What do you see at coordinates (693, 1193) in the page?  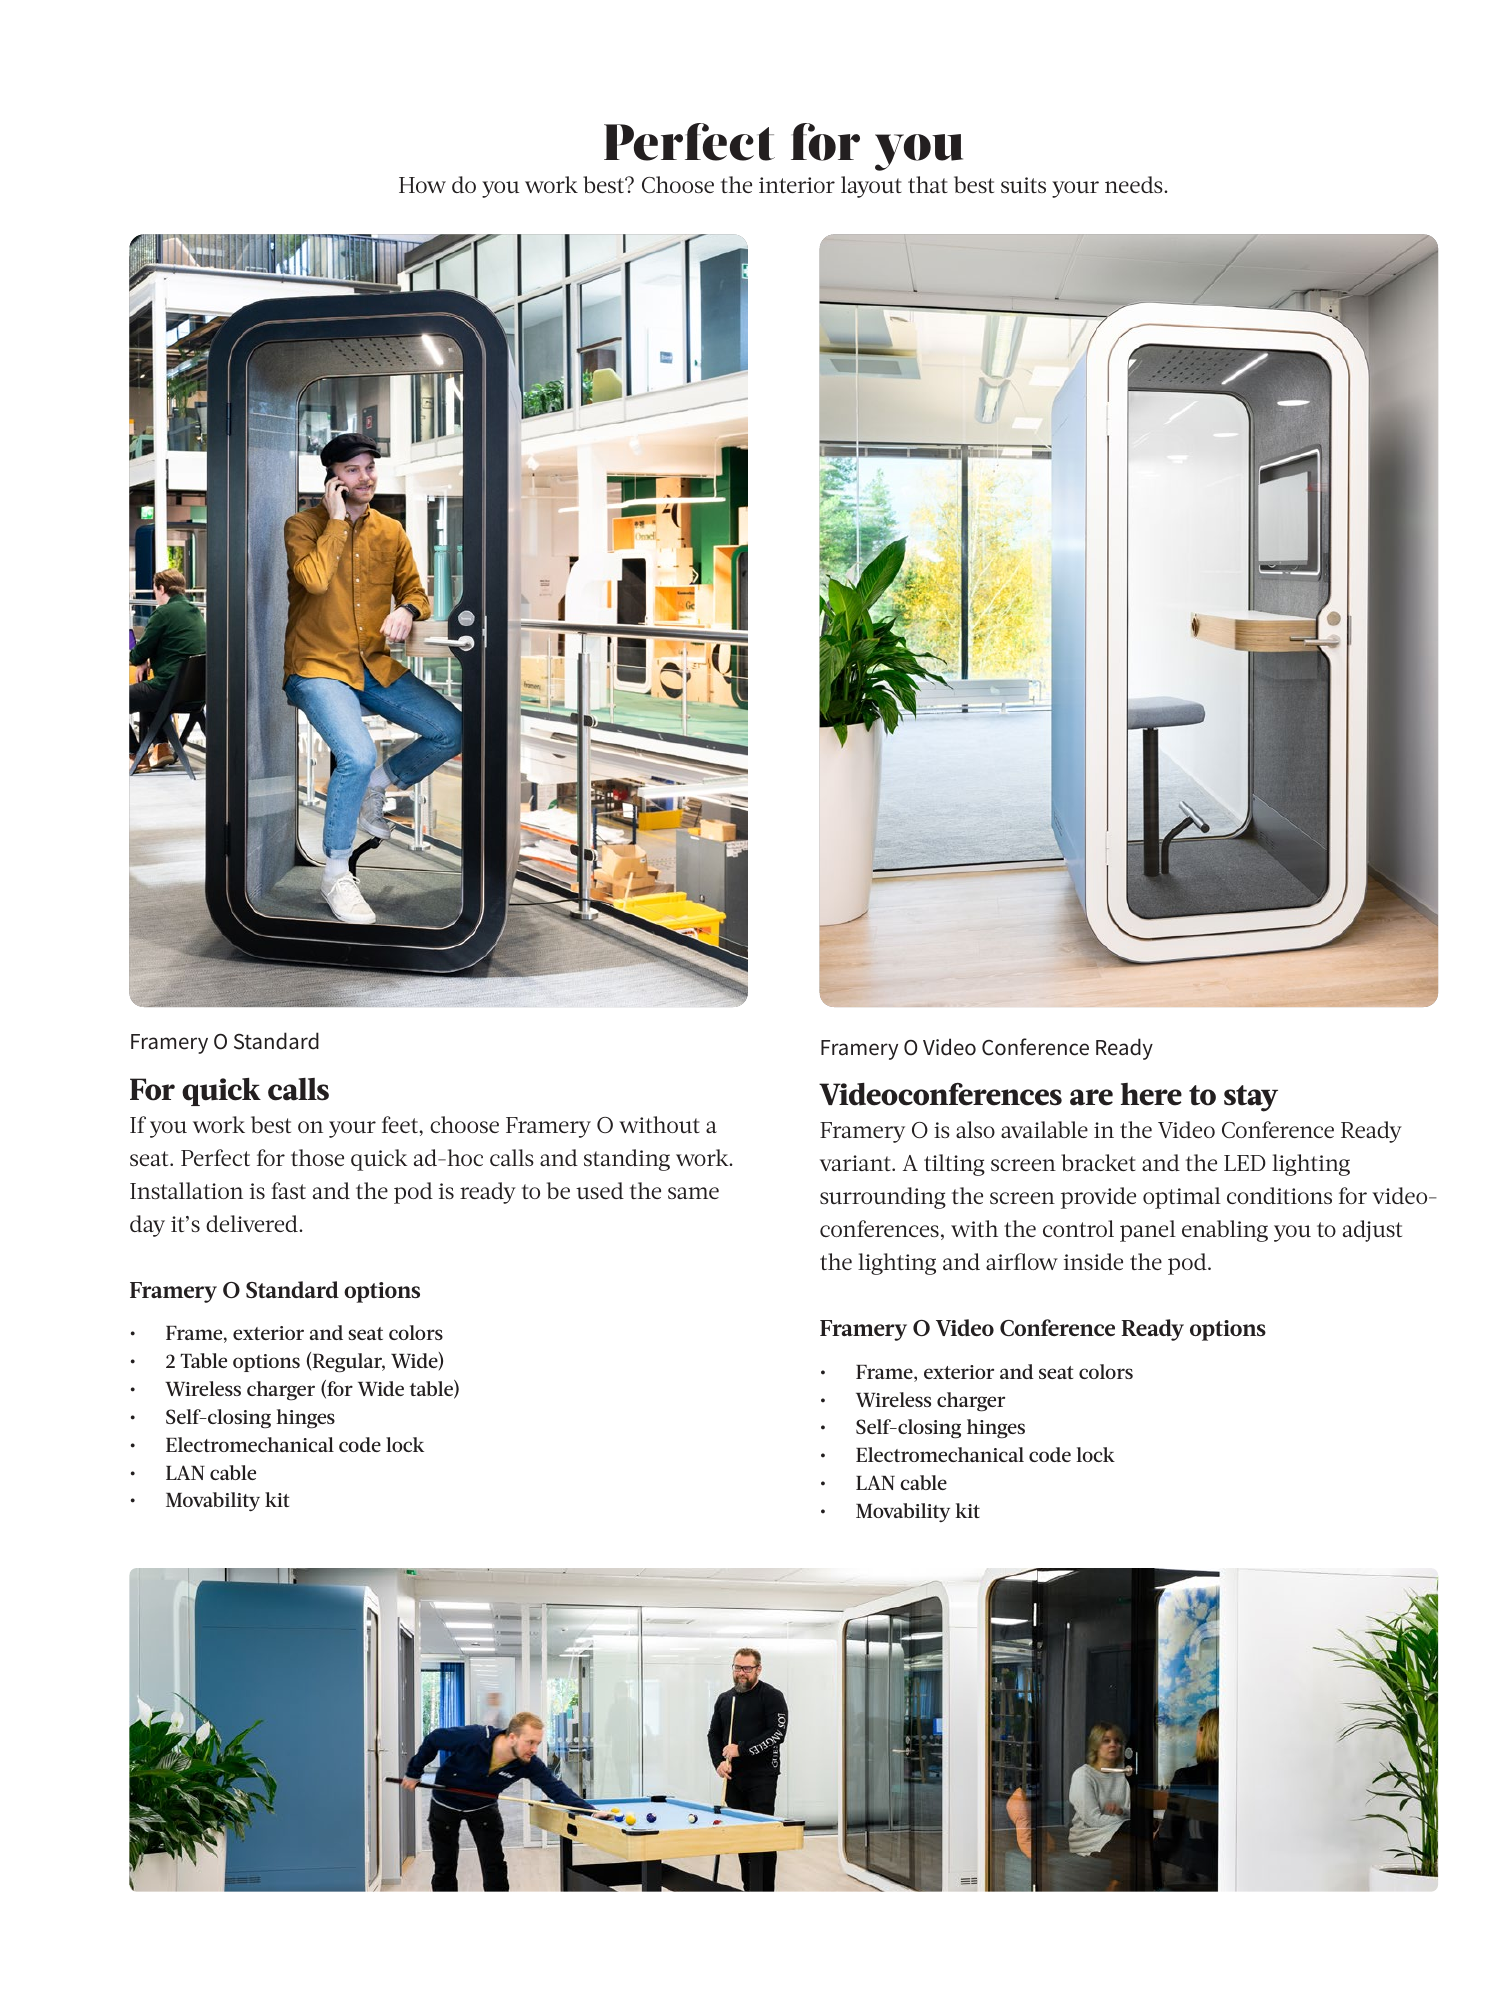 I see `same` at bounding box center [693, 1193].
